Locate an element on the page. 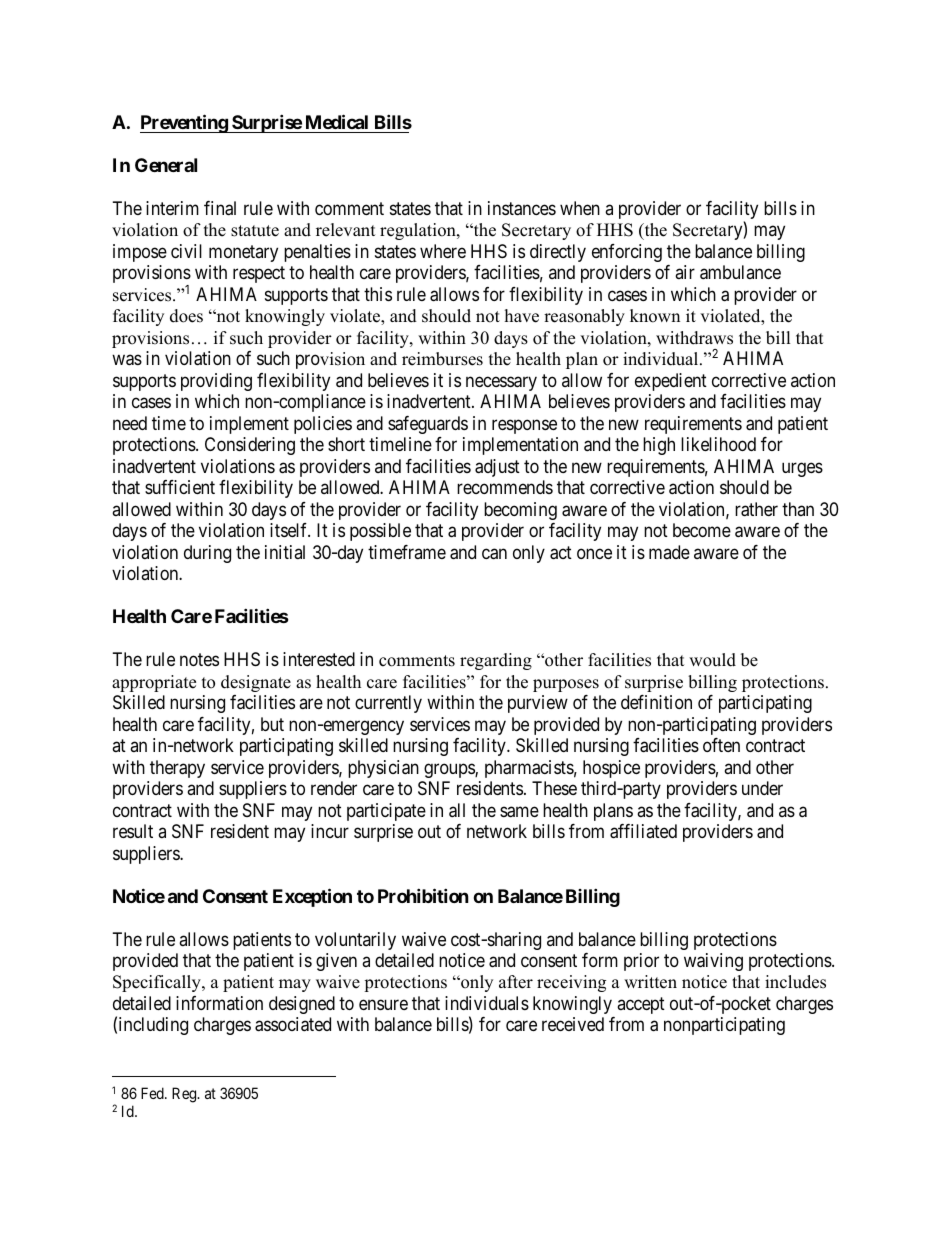 This page has width=952, height=1233. notes is located at coordinates (199, 659).
